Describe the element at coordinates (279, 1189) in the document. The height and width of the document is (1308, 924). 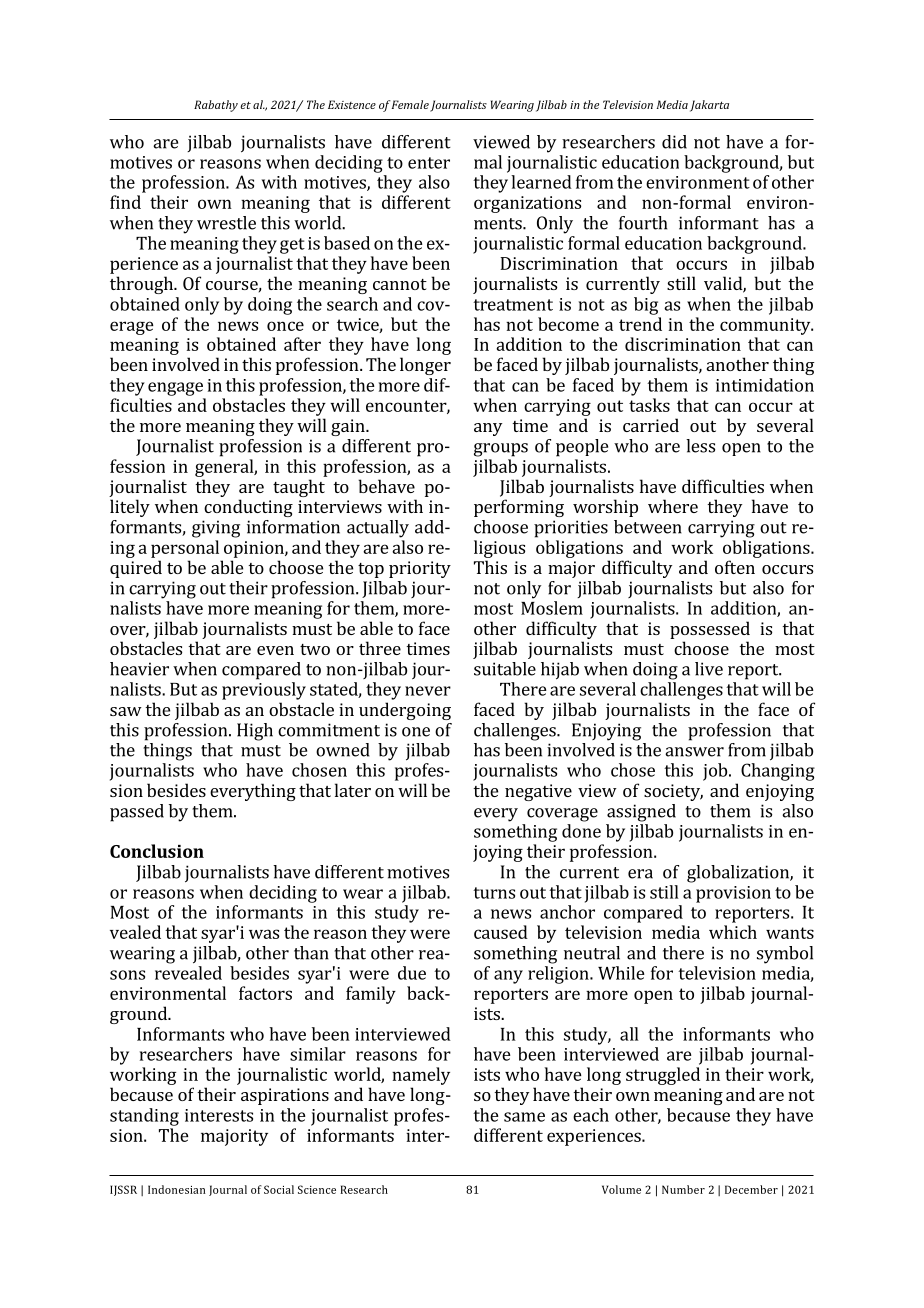
I see `Social` at that location.
